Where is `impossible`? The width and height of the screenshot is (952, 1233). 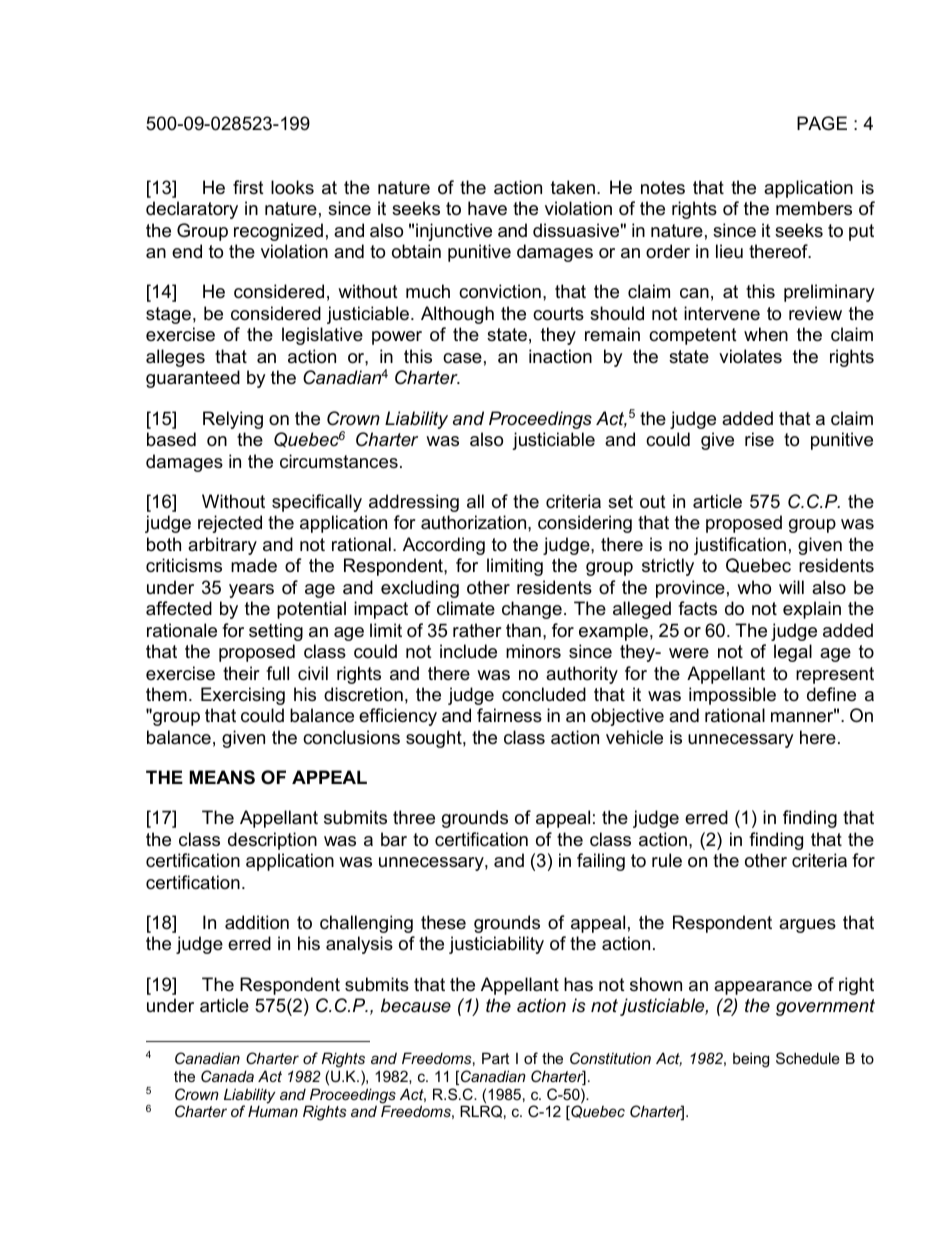 impossible is located at coordinates (732, 696).
